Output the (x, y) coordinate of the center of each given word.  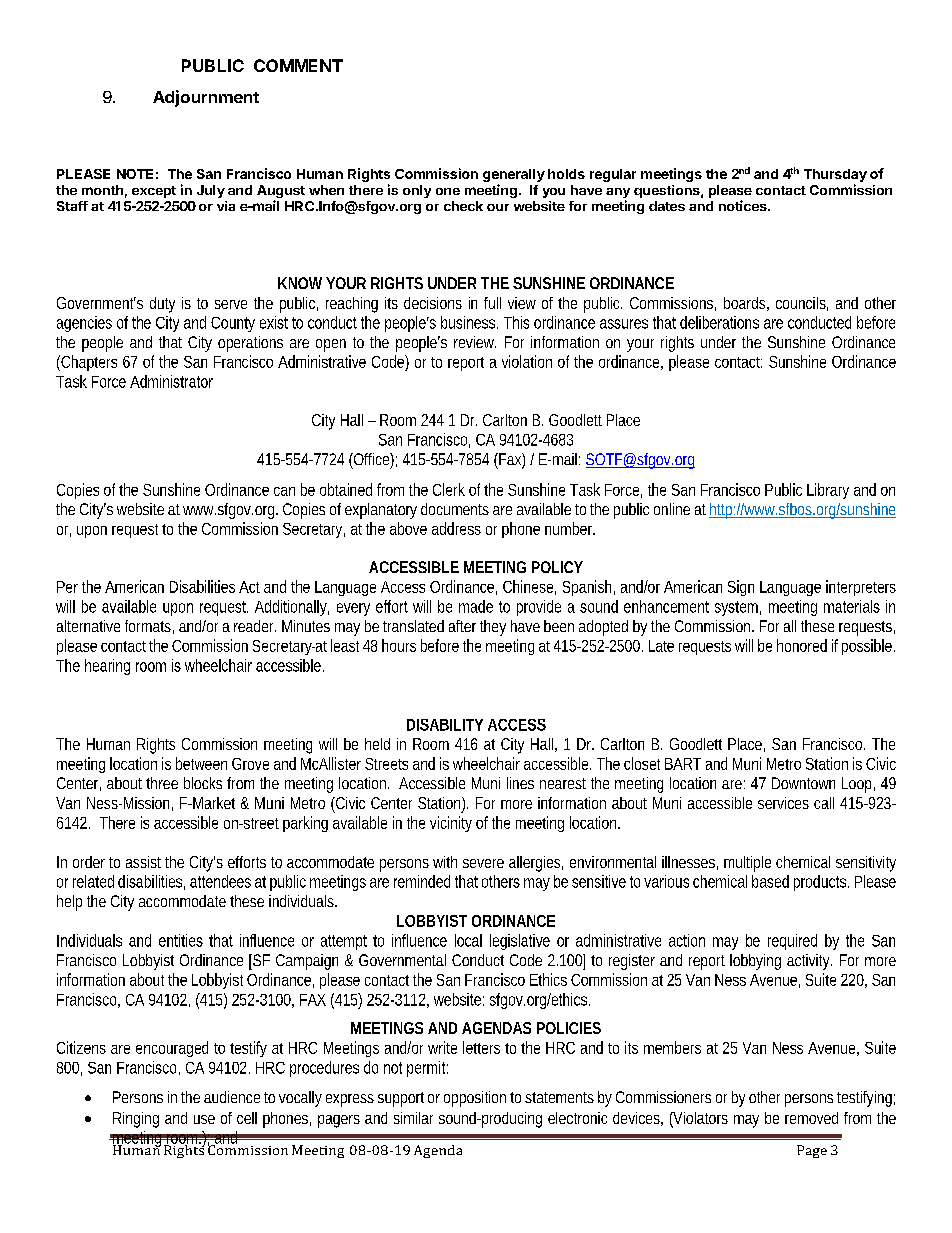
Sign (741, 588)
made (476, 606)
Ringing (136, 1120)
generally (514, 175)
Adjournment (206, 98)
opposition (475, 1099)
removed (811, 1118)
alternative (88, 626)
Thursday (835, 175)
